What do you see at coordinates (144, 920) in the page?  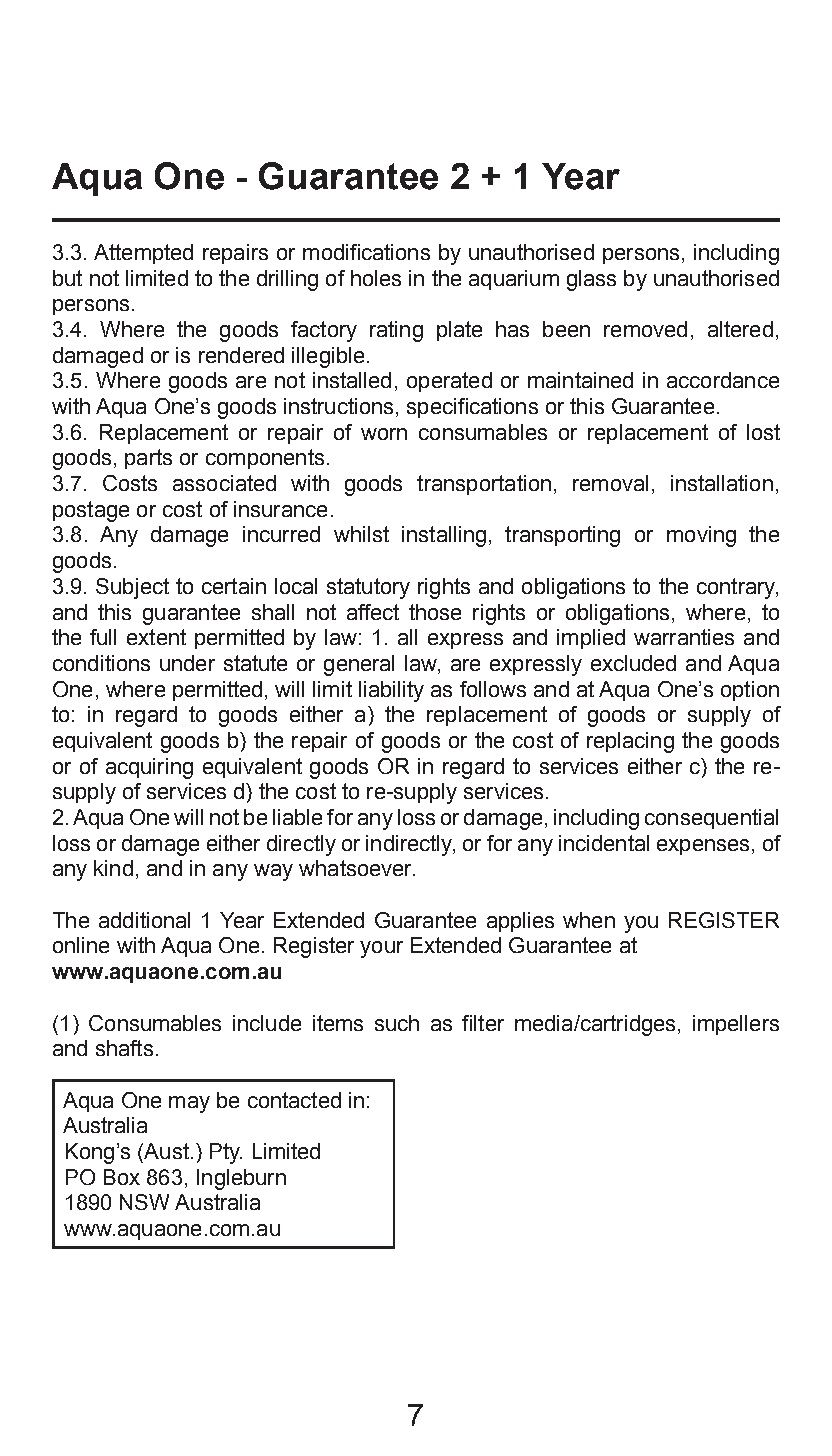 I see `additional` at bounding box center [144, 920].
